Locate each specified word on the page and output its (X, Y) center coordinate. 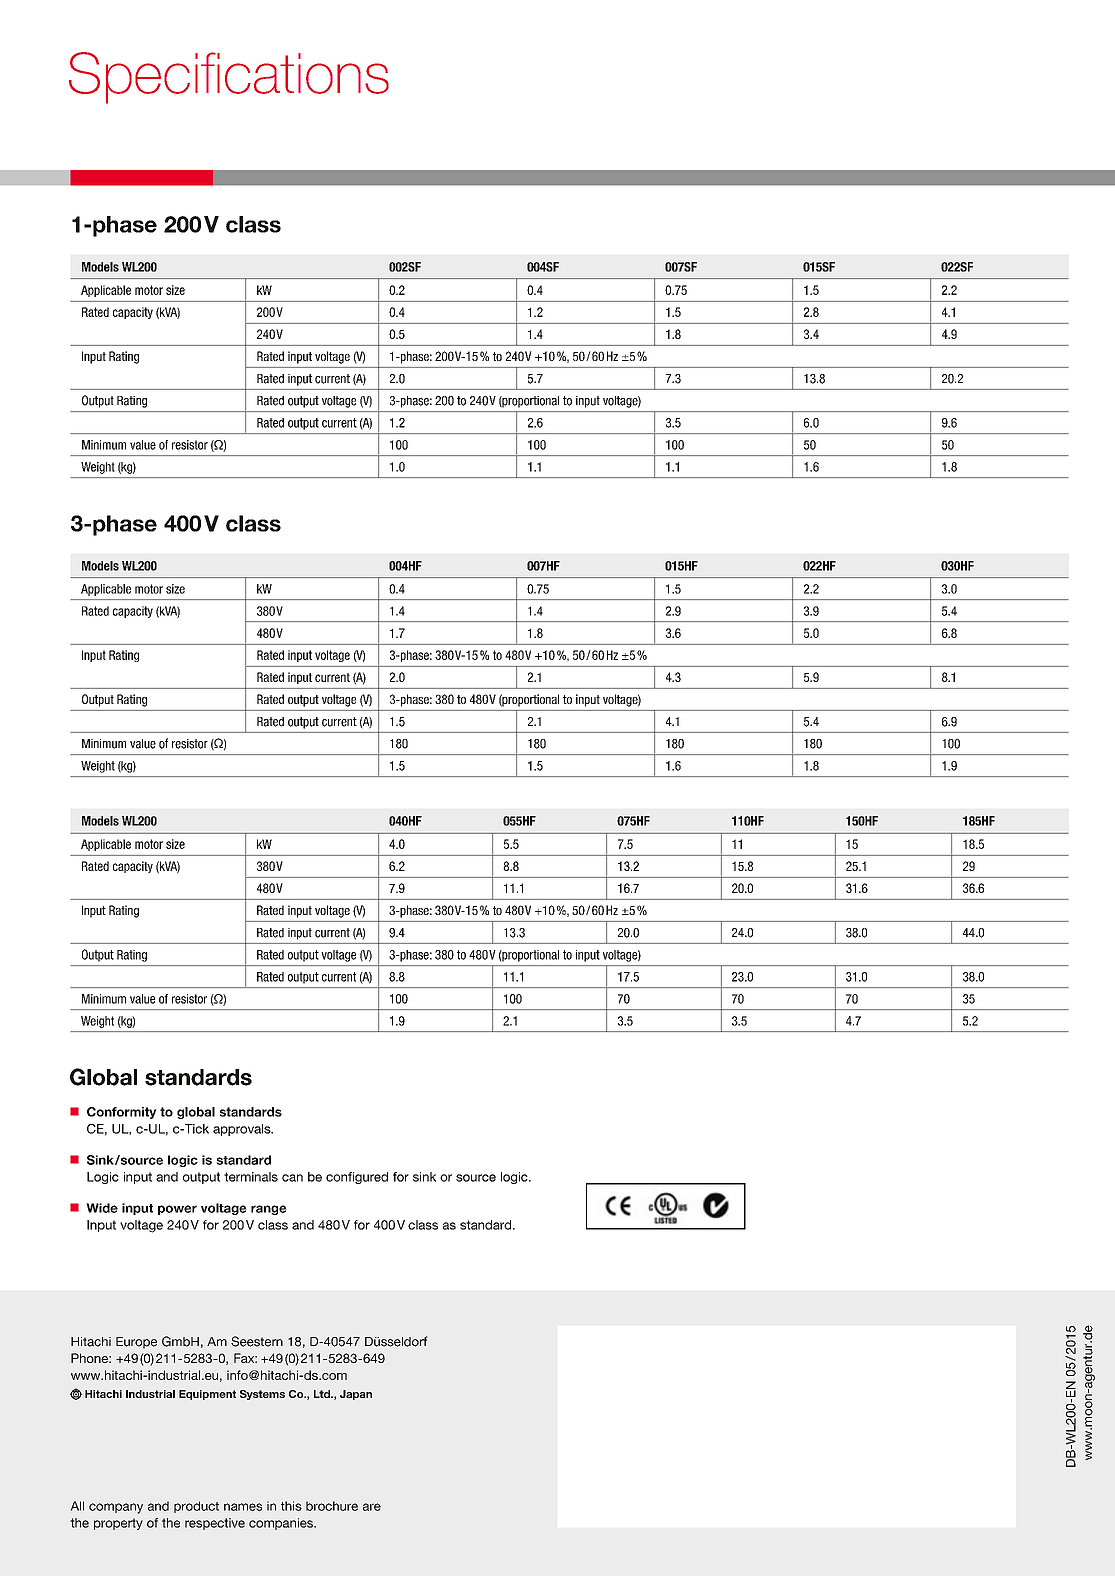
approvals (243, 1130)
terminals (251, 1177)
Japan (356, 1395)
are (372, 1507)
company (116, 1508)
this (291, 1506)
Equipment (207, 1395)
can (292, 1178)
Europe (136, 1343)
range (269, 1210)
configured (357, 1178)
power (177, 1210)
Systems (262, 1395)
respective (215, 1524)
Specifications (229, 78)
